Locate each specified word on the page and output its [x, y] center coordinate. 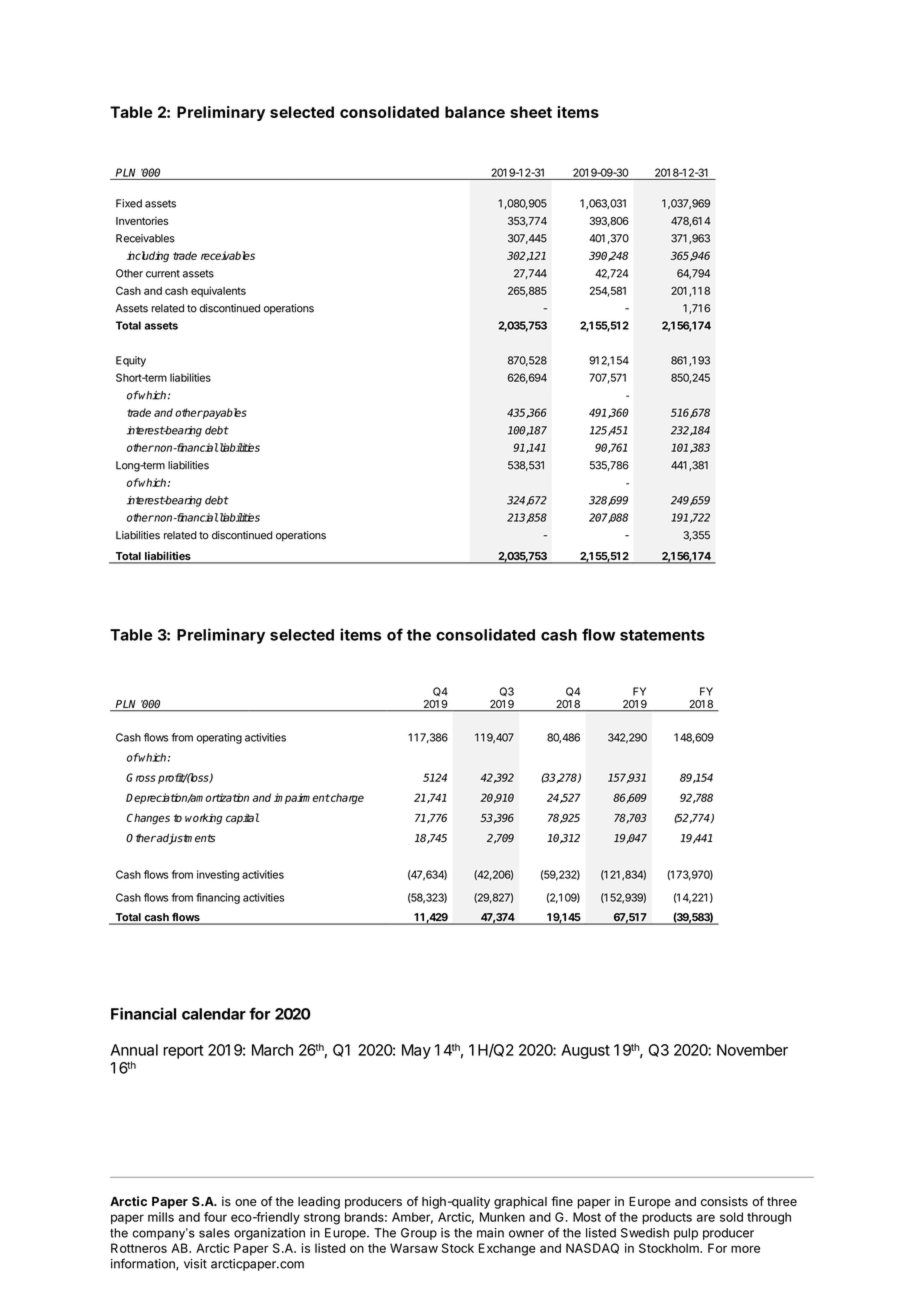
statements [662, 635]
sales [214, 1233]
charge [346, 798]
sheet [531, 112]
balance [475, 112]
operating [219, 738]
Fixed [129, 203]
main [490, 1233]
